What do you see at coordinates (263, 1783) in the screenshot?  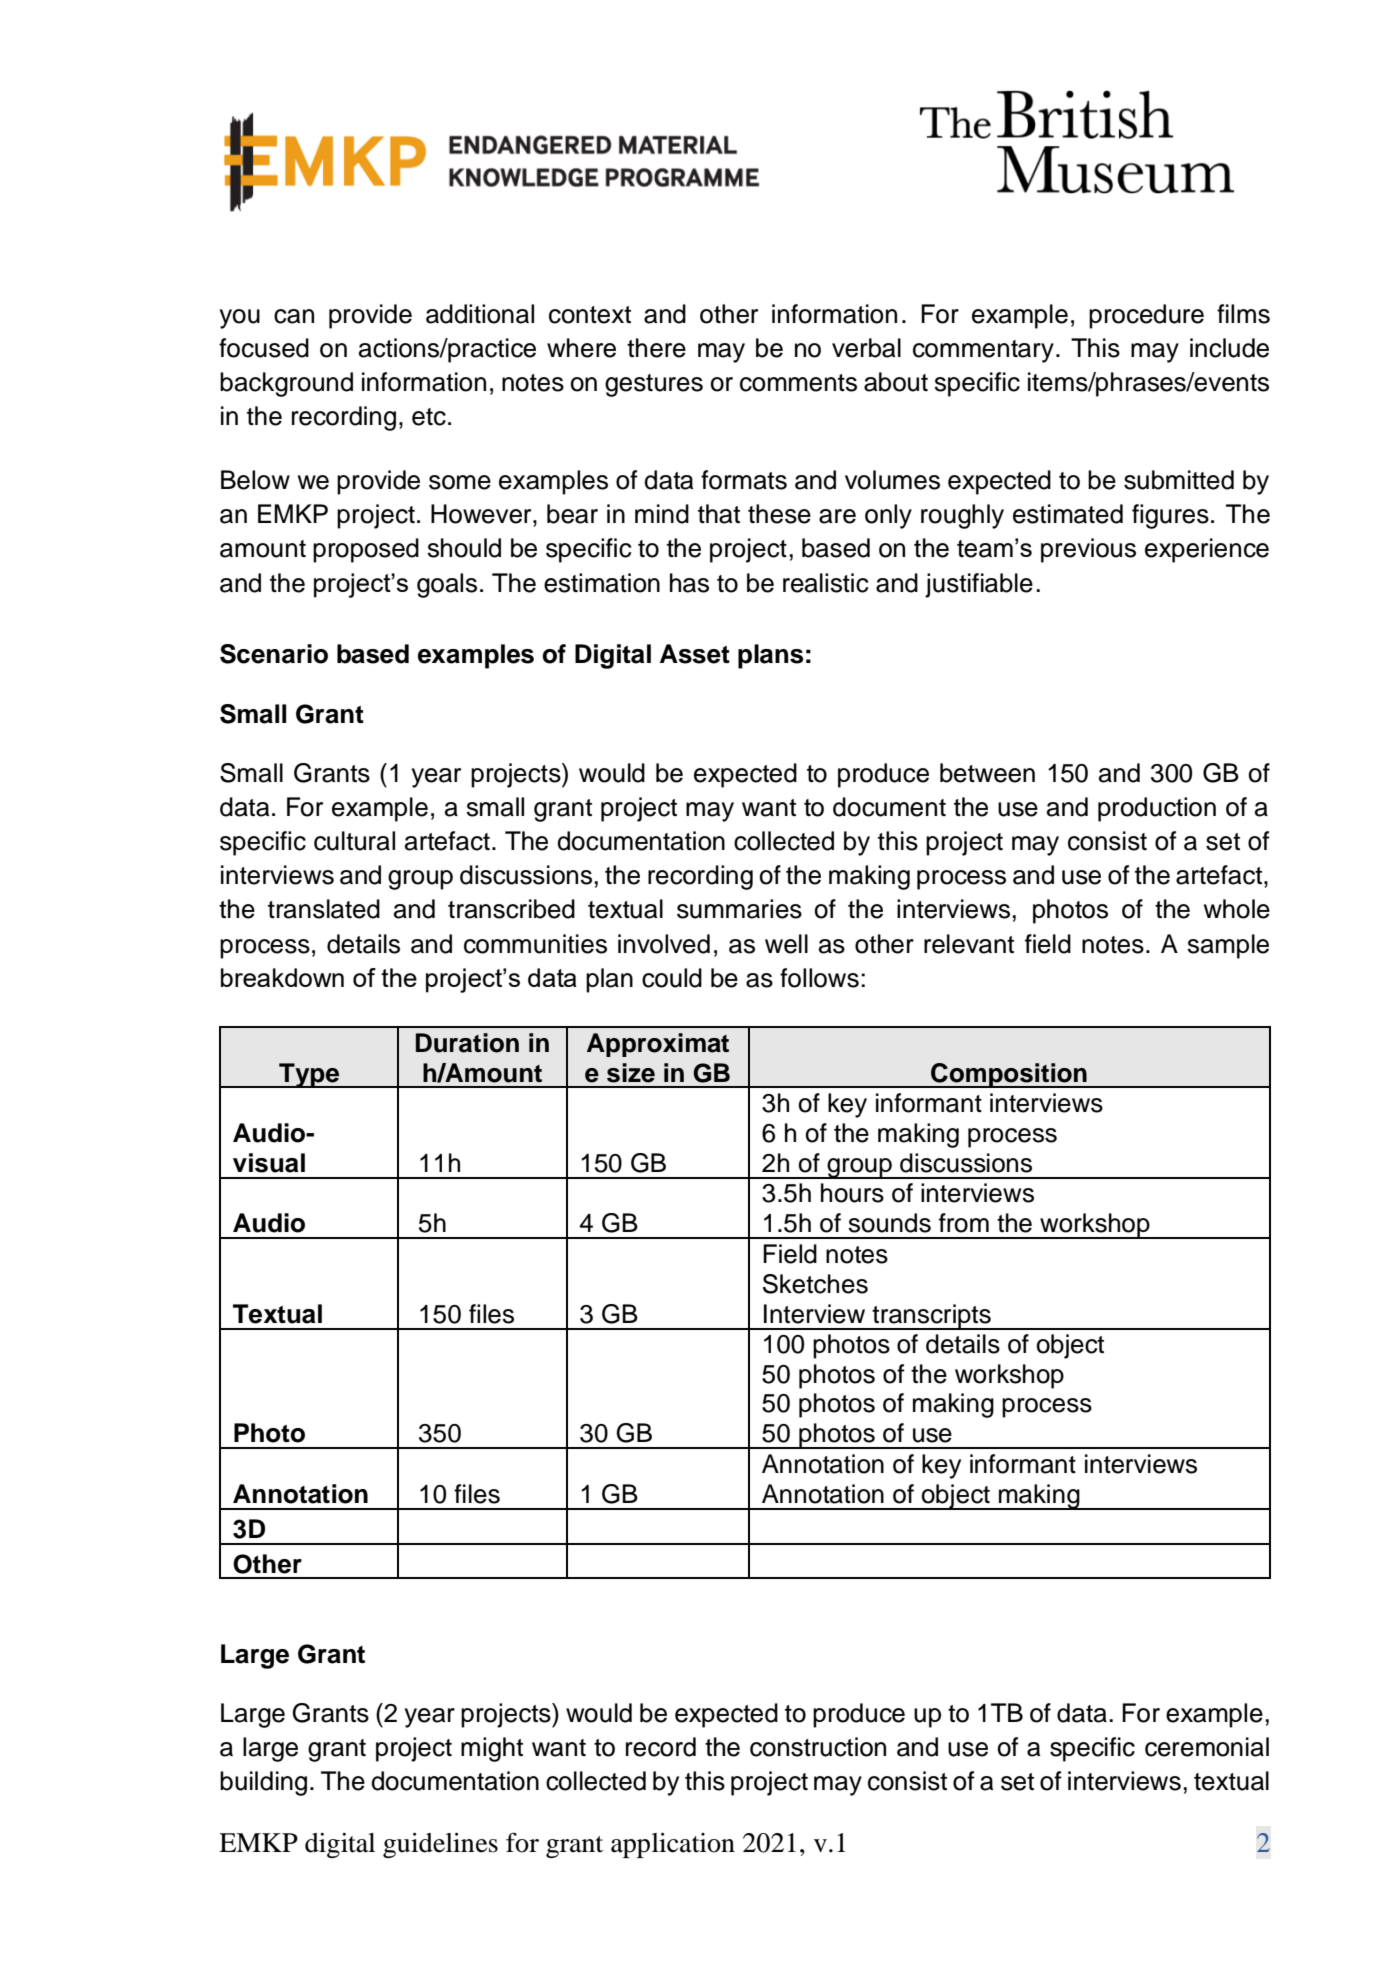 I see `building` at bounding box center [263, 1783].
